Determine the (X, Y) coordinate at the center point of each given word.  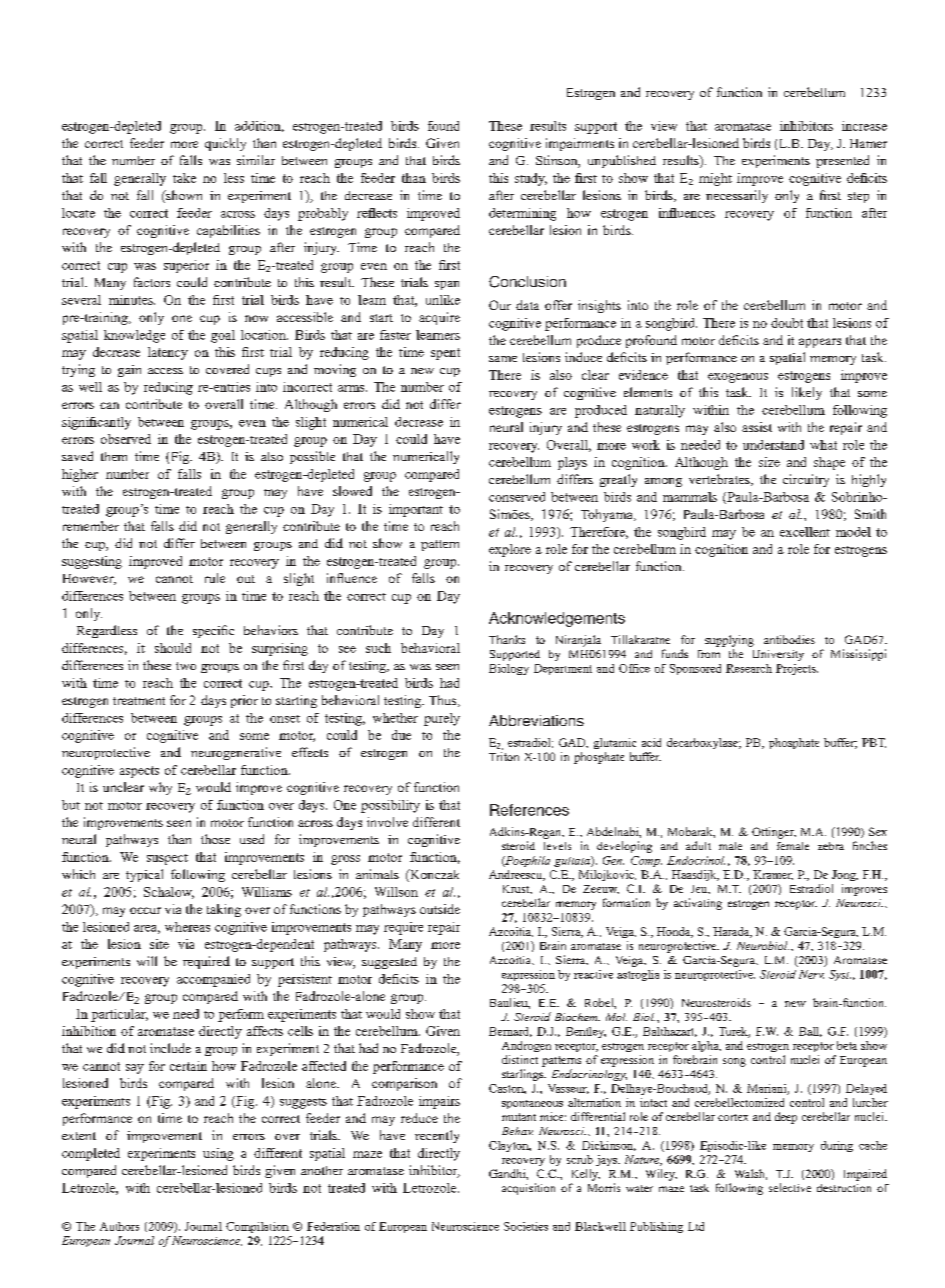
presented (842, 161)
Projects (797, 669)
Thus (444, 701)
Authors (119, 1226)
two (186, 666)
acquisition (528, 1189)
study (531, 179)
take (184, 178)
